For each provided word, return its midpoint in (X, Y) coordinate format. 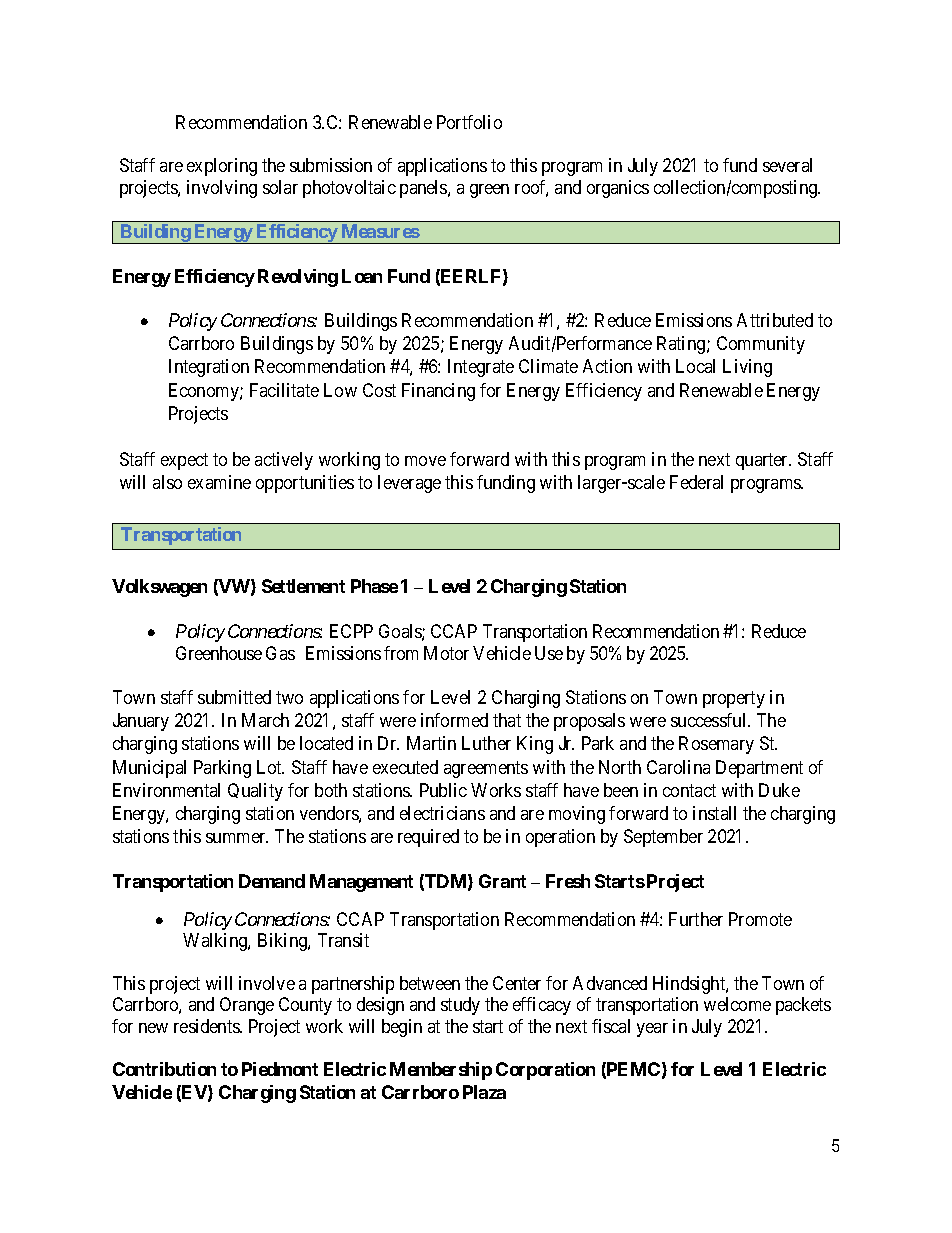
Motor (446, 653)
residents (207, 1026)
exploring (222, 167)
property (734, 699)
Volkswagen (159, 588)
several (787, 165)
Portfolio (469, 122)
